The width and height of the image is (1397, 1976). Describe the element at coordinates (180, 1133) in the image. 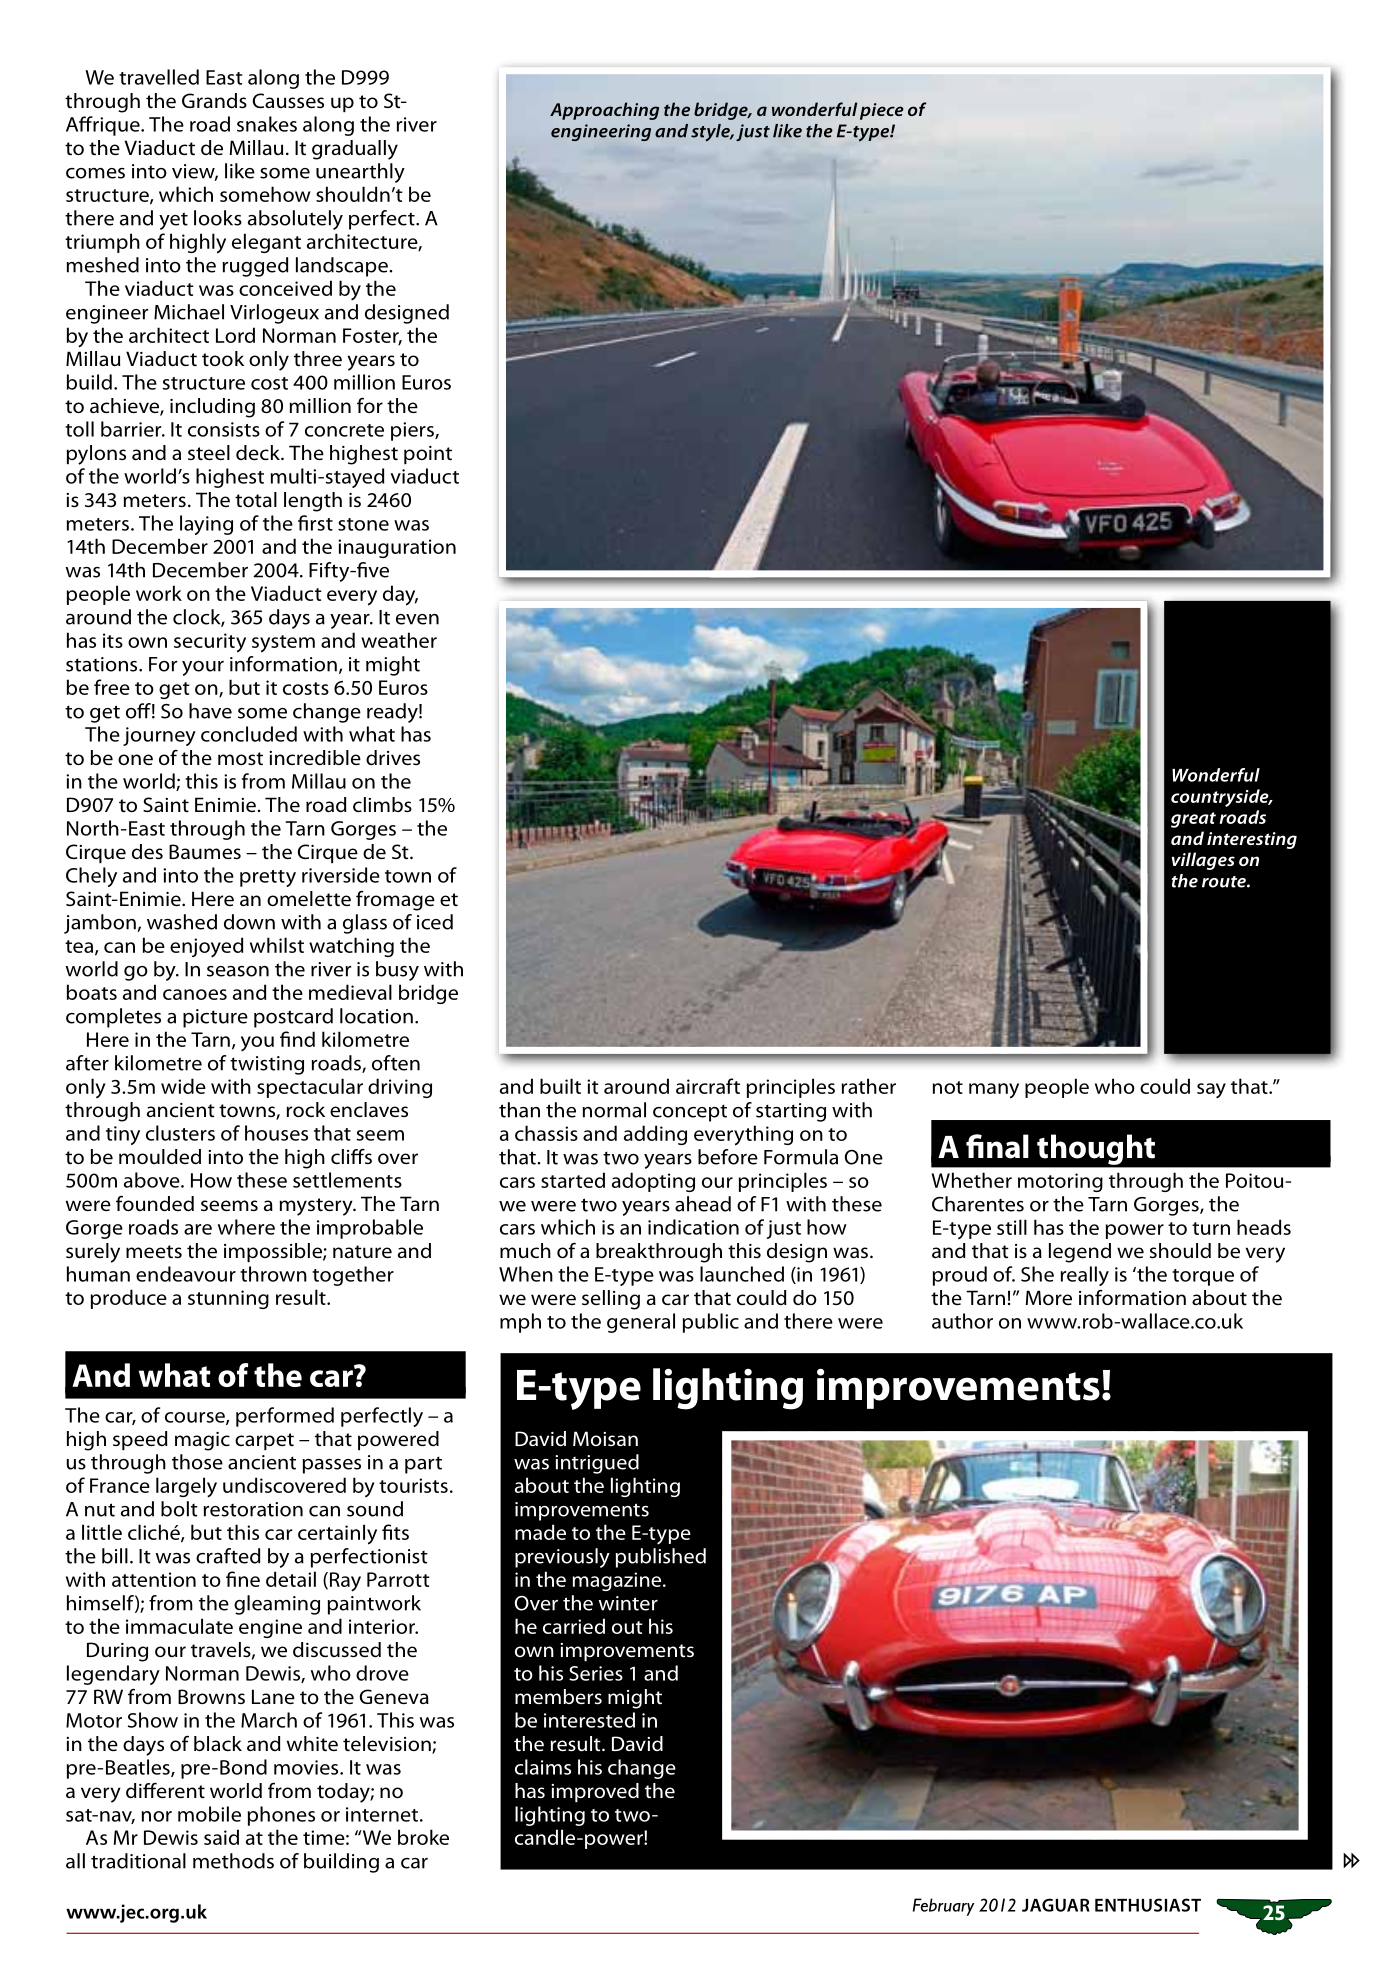

I see `clusters` at that location.
